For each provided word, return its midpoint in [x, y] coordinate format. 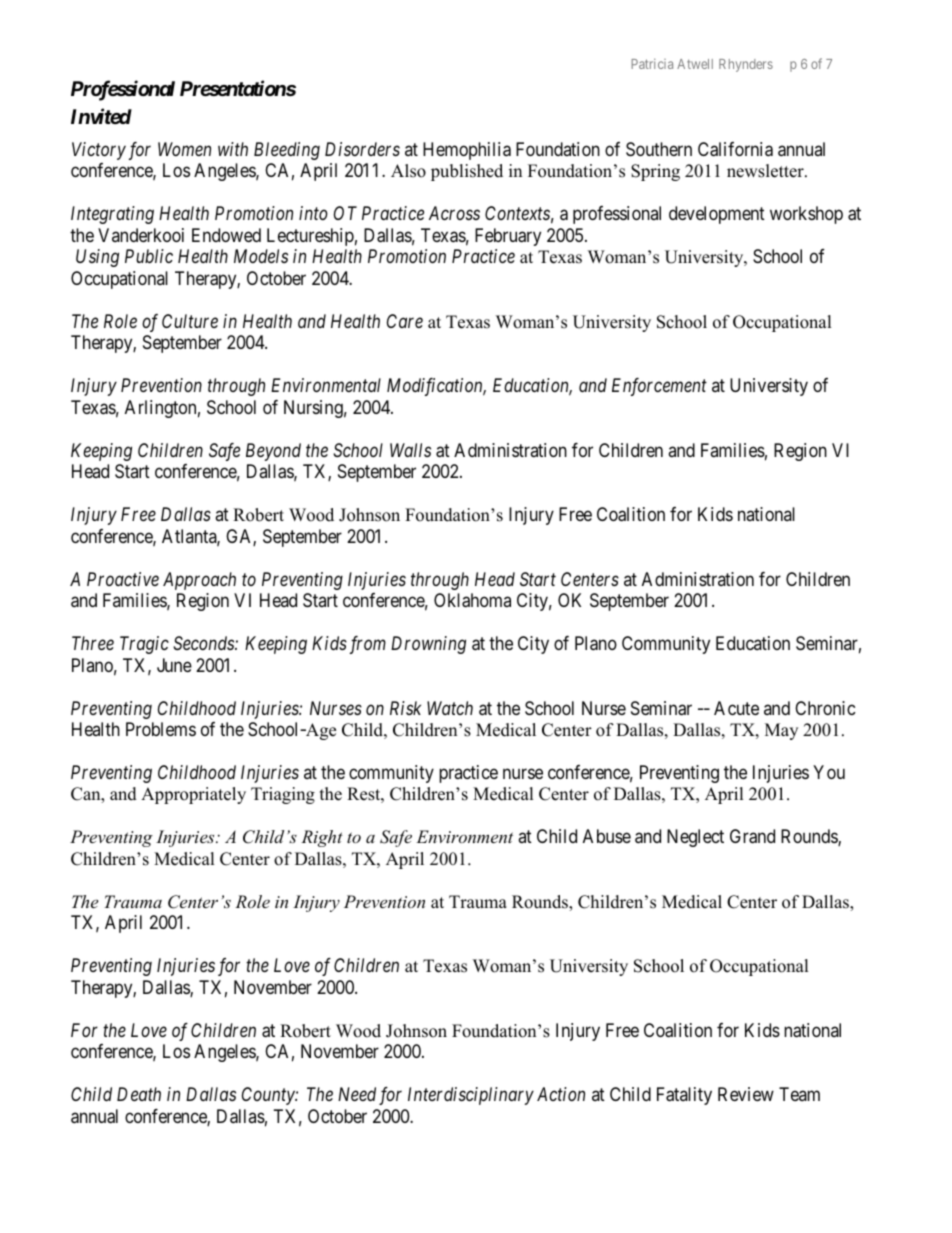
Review [746, 1094]
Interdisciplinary [471, 1096]
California [735, 149]
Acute [736, 708]
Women [184, 149]
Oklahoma [472, 600]
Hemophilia [467, 151]
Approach [199, 581]
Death [139, 1094]
